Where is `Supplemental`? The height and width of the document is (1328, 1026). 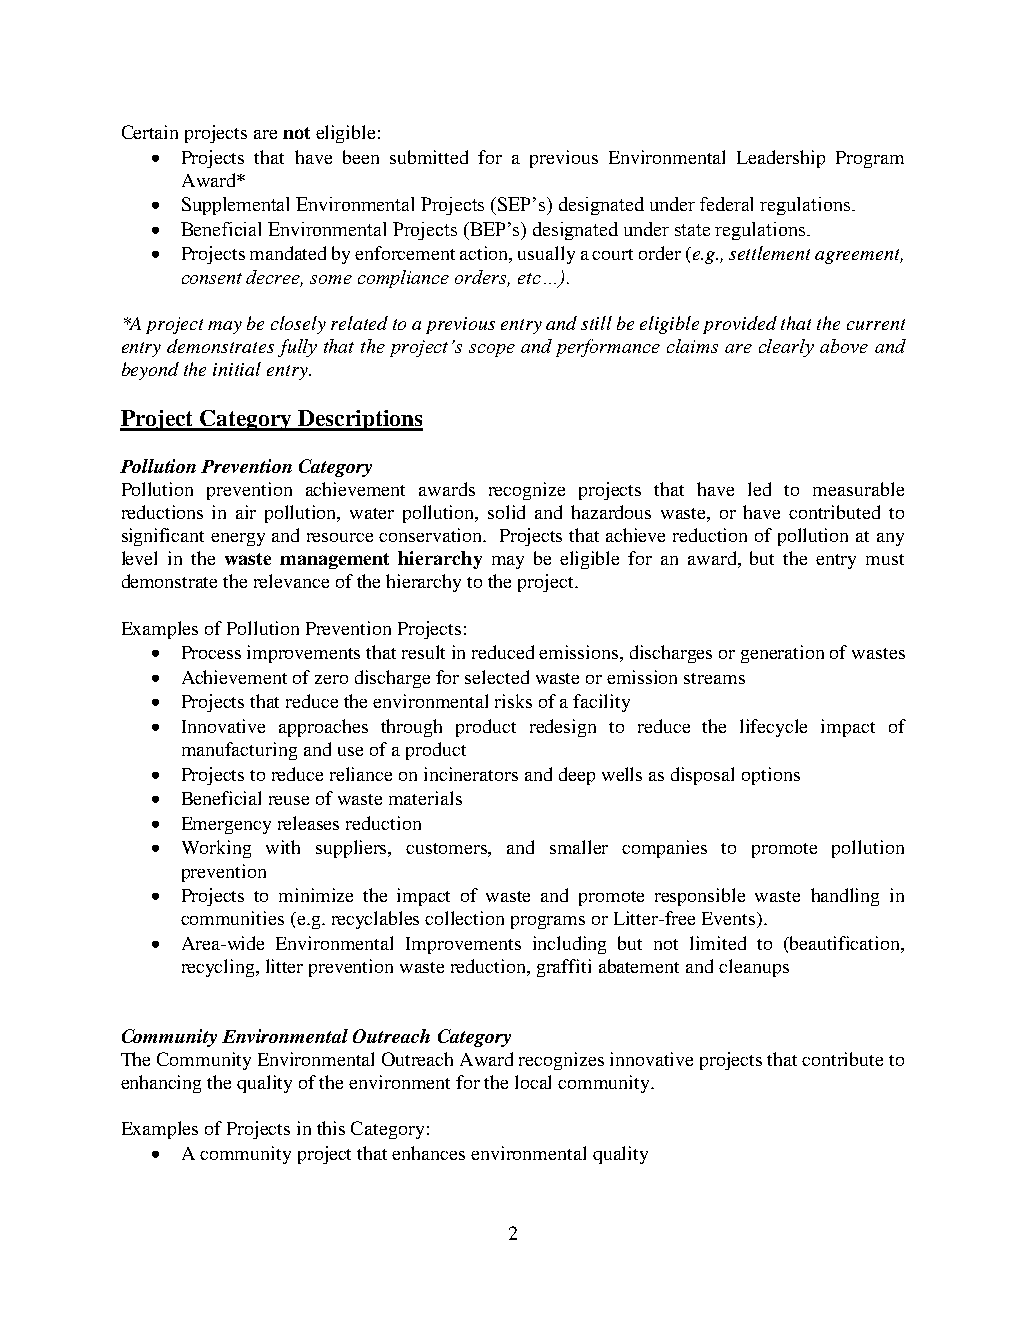
Supplemental is located at coordinates (235, 206).
